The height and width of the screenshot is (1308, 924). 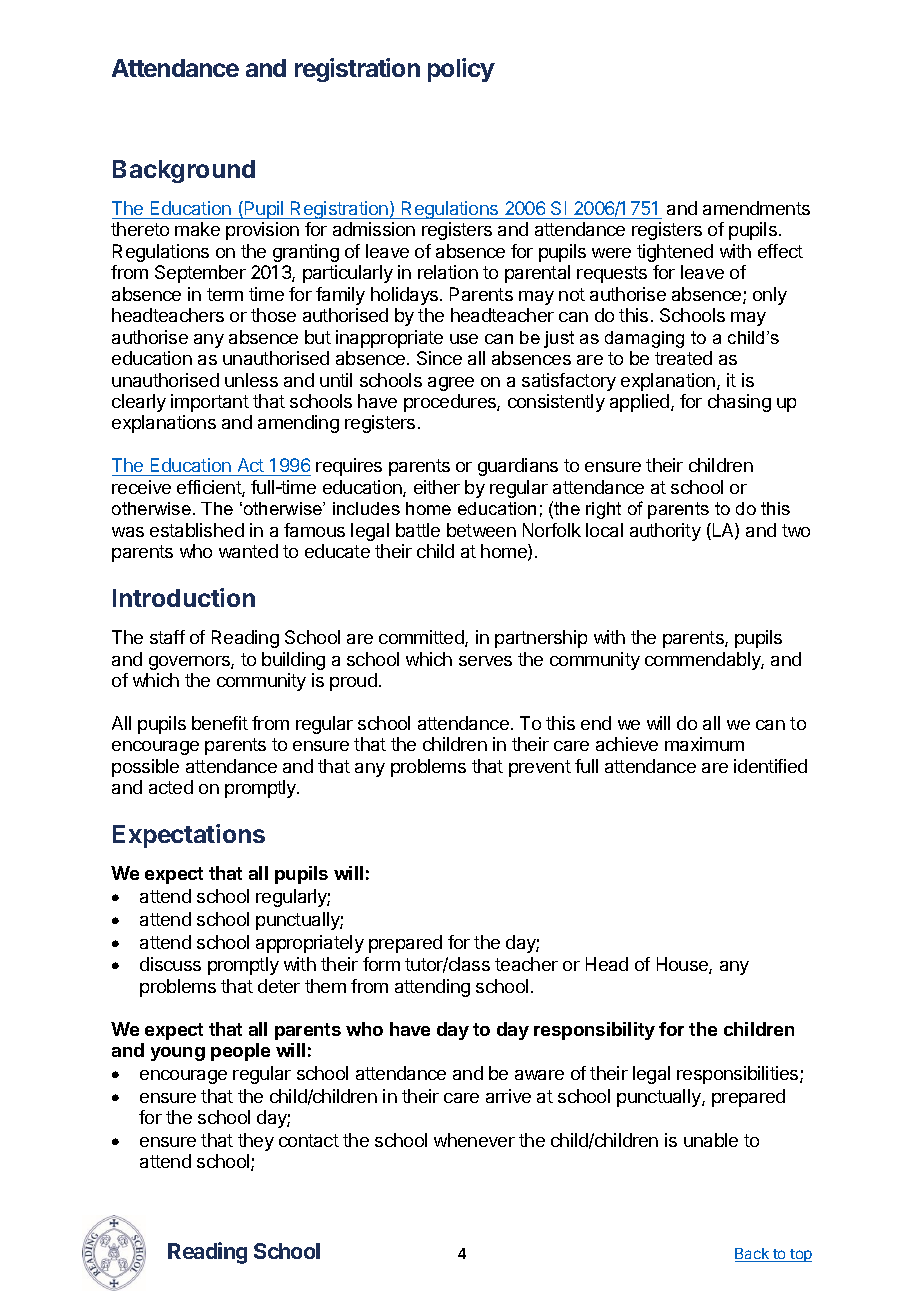 I want to click on make, so click(x=197, y=229).
